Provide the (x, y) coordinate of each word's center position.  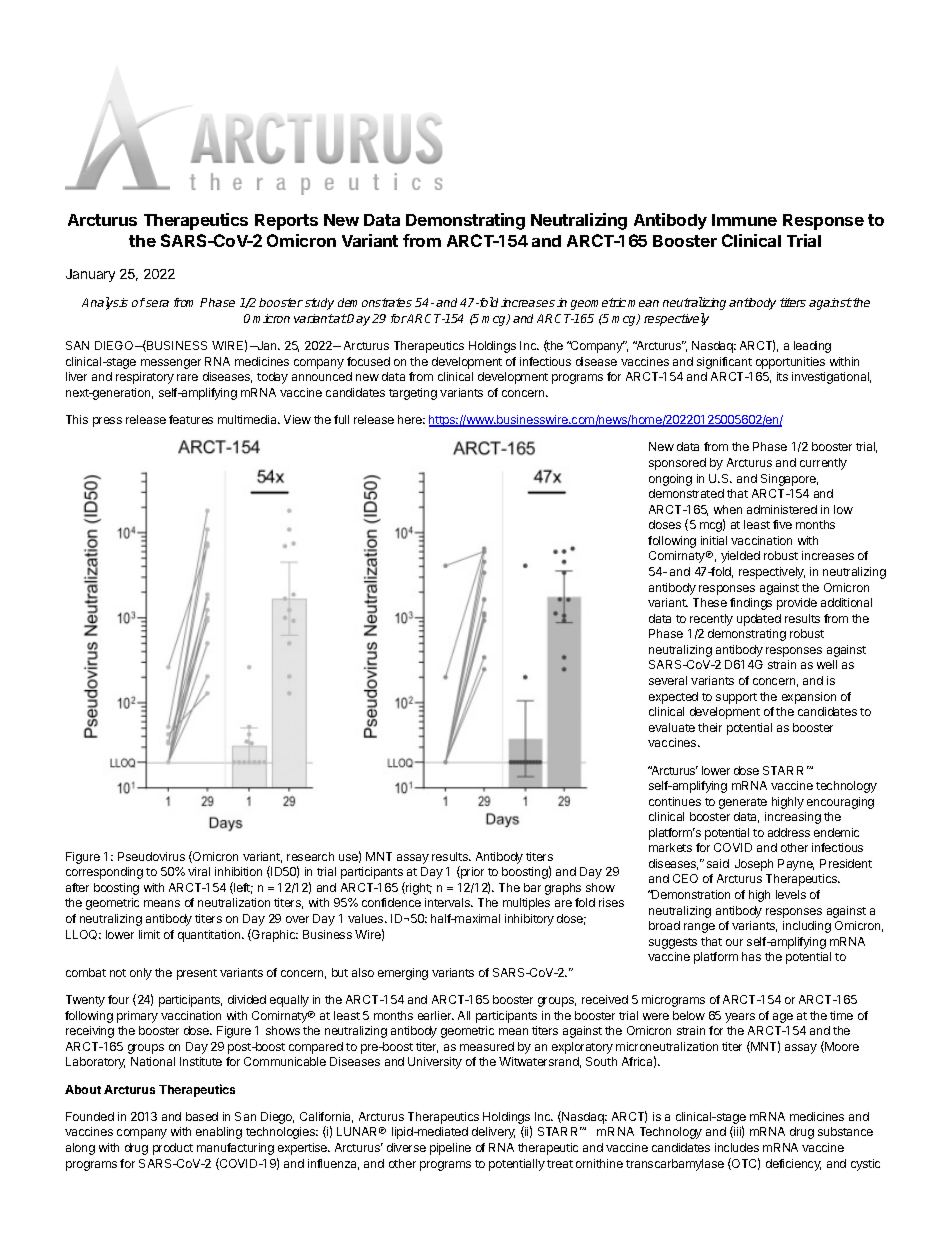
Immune (744, 220)
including (807, 927)
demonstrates (375, 302)
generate (743, 803)
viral (199, 871)
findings (751, 604)
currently (823, 464)
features (191, 419)
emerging (403, 974)
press (107, 422)
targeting (413, 394)
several (668, 680)
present (197, 974)
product (173, 1149)
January (90, 275)
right (418, 888)
